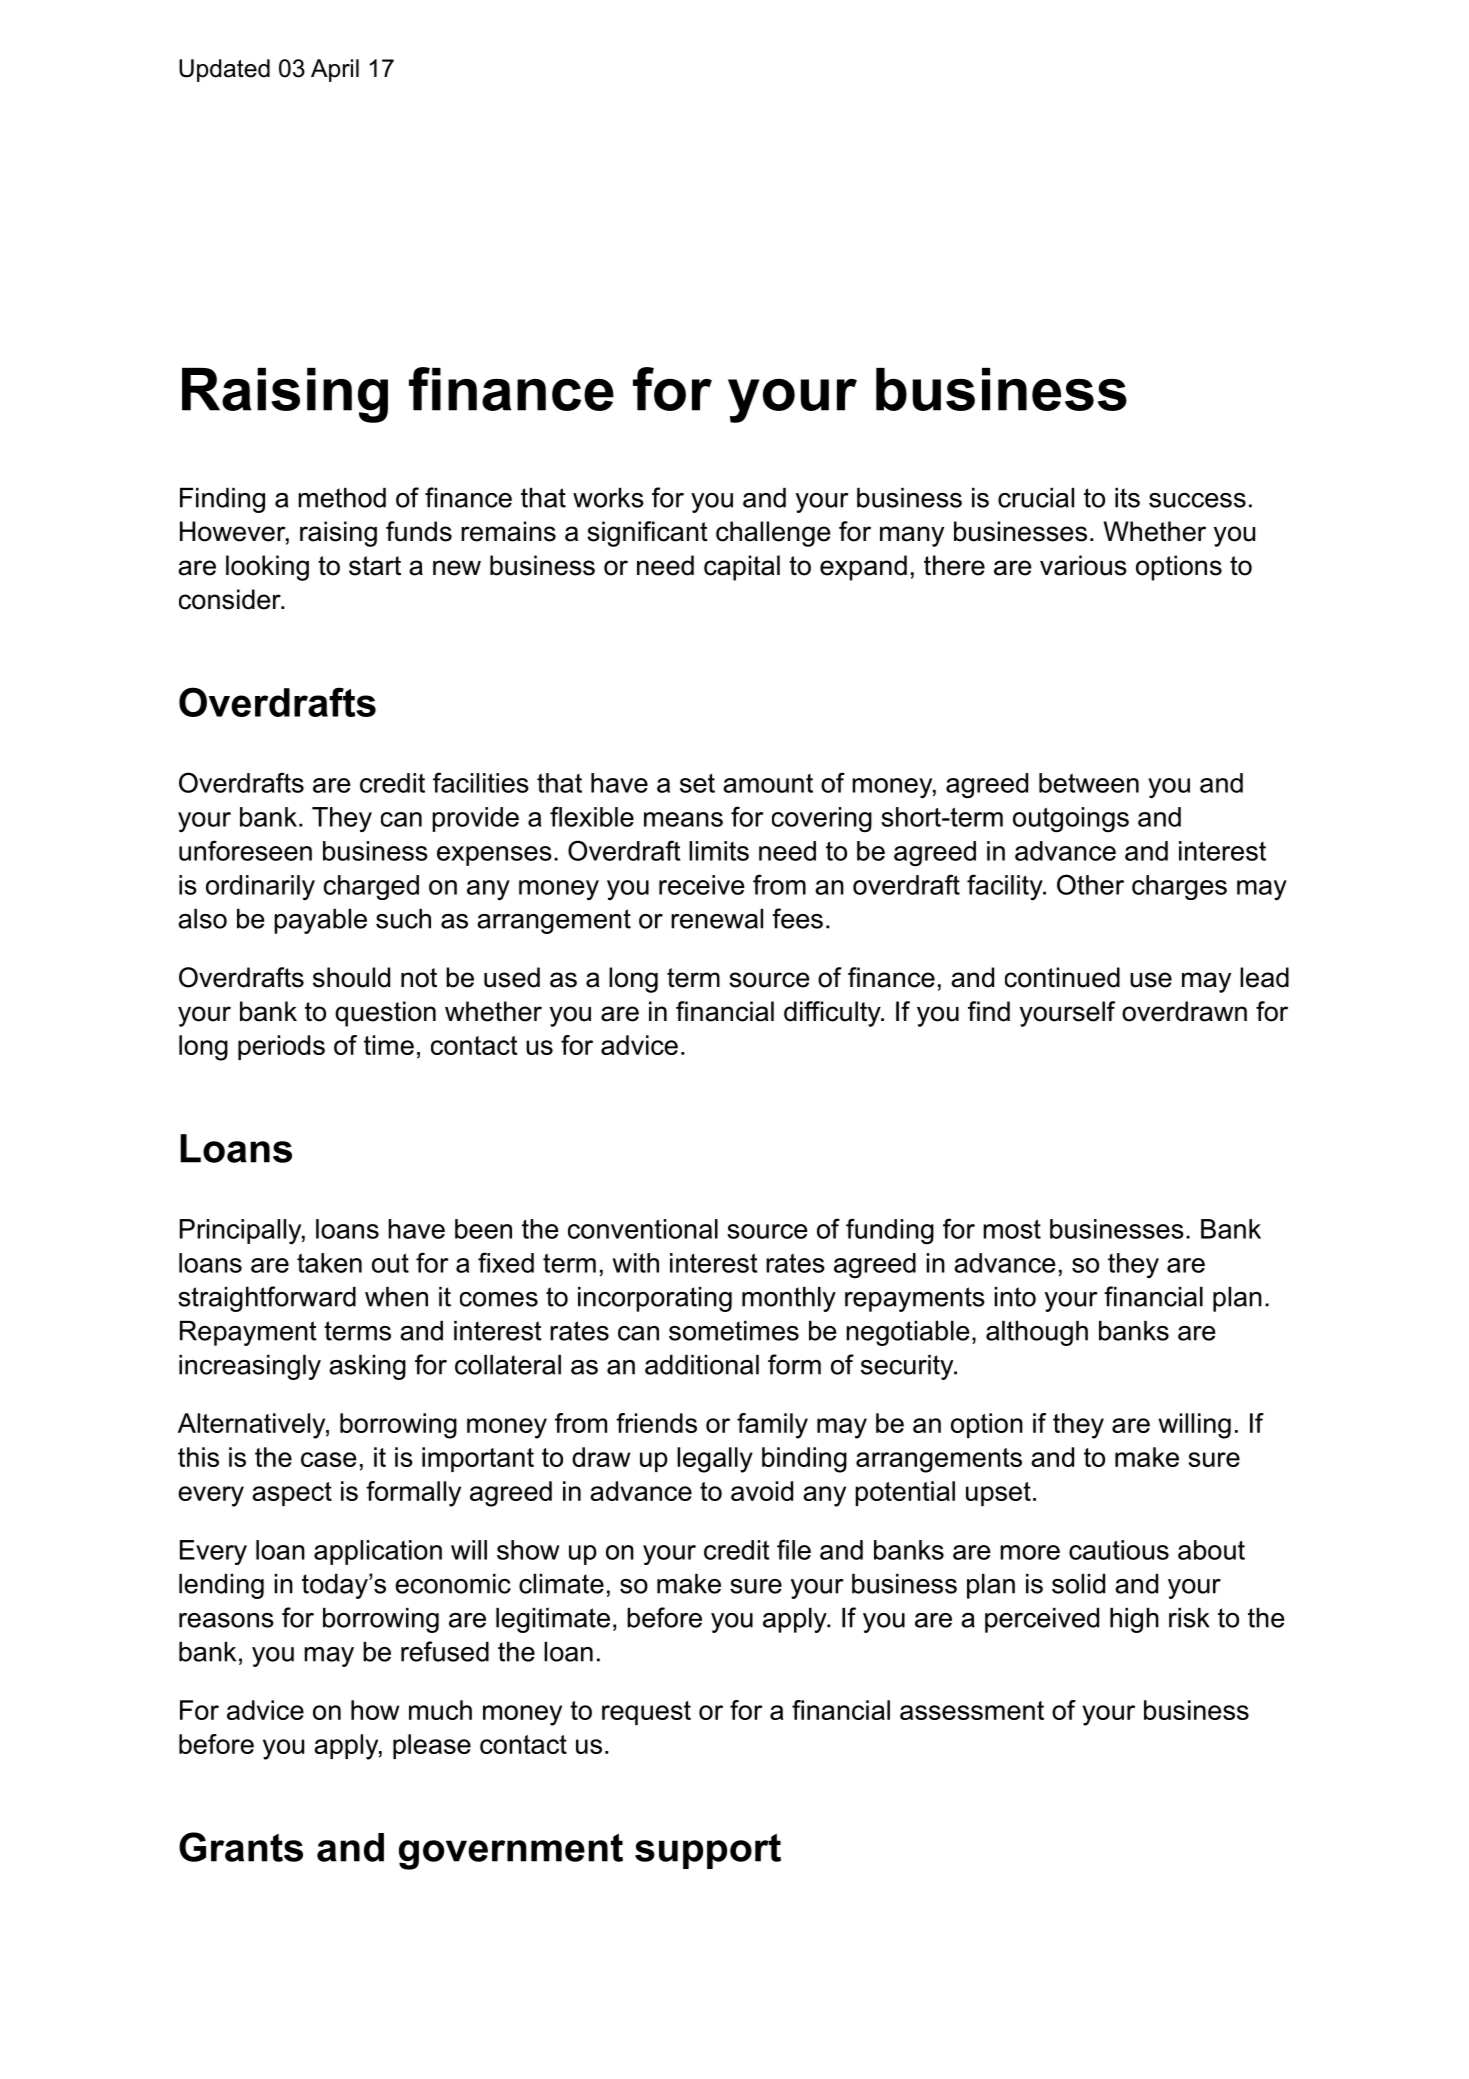 Image resolution: width=1469 pixels, height=2079 pixels. What do you see at coordinates (329, 1263) in the screenshot?
I see `taken` at bounding box center [329, 1263].
